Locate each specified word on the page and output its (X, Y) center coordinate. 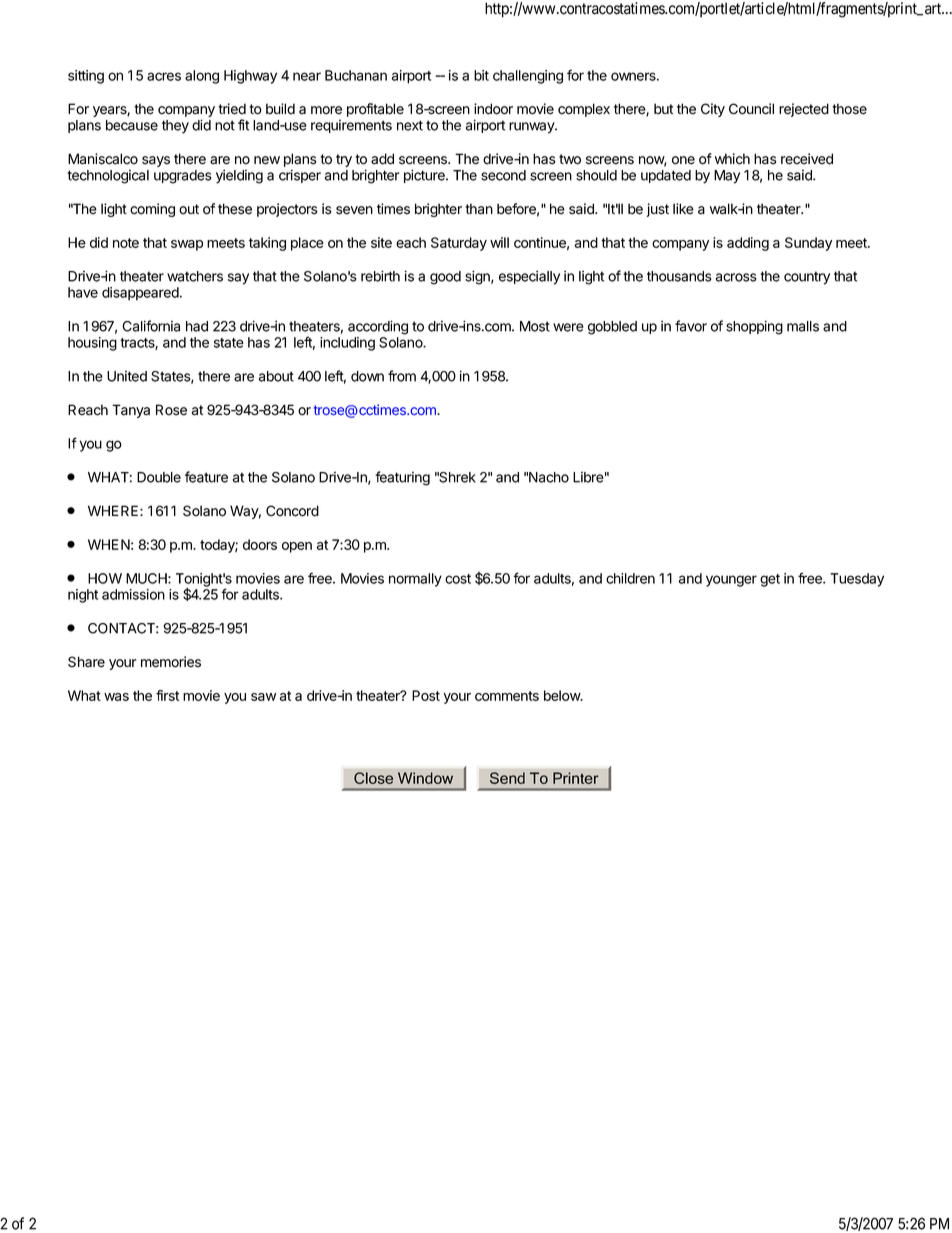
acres (164, 76)
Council (751, 109)
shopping (754, 327)
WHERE (114, 510)
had (197, 326)
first (167, 695)
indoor (493, 109)
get (770, 580)
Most (535, 326)
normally (415, 580)
